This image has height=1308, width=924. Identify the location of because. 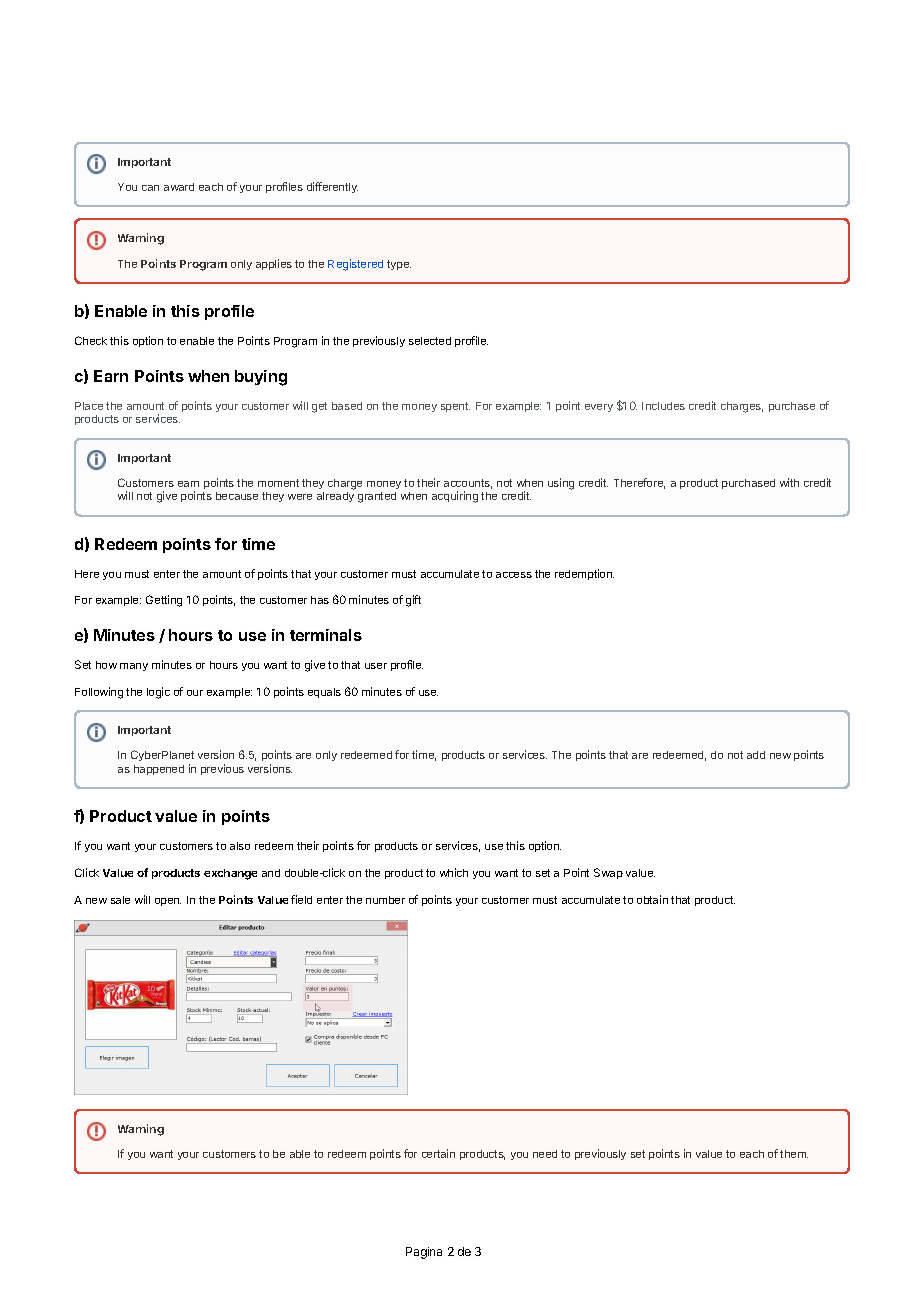
(237, 496).
